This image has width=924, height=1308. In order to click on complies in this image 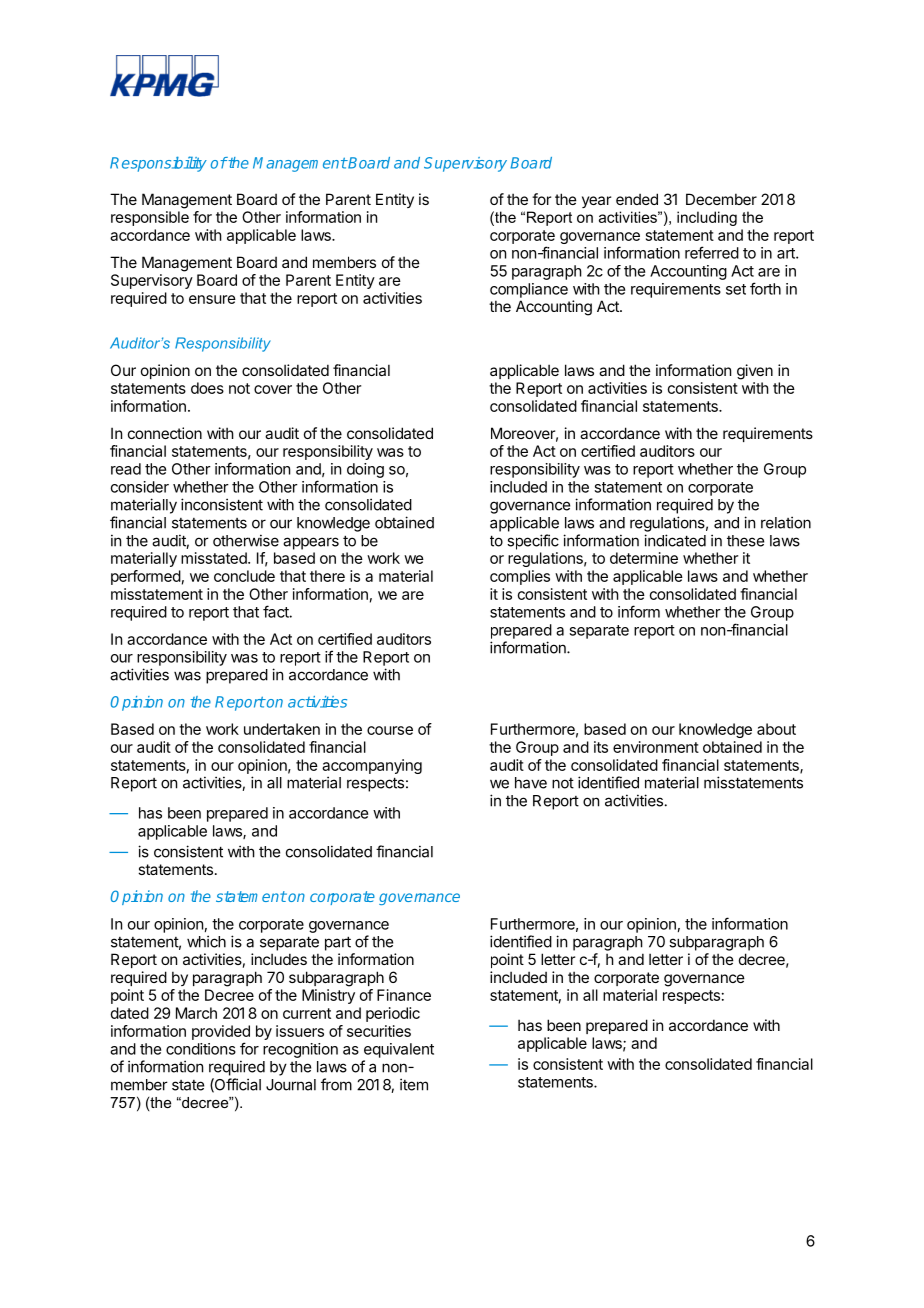, I will do `click(520, 577)`.
